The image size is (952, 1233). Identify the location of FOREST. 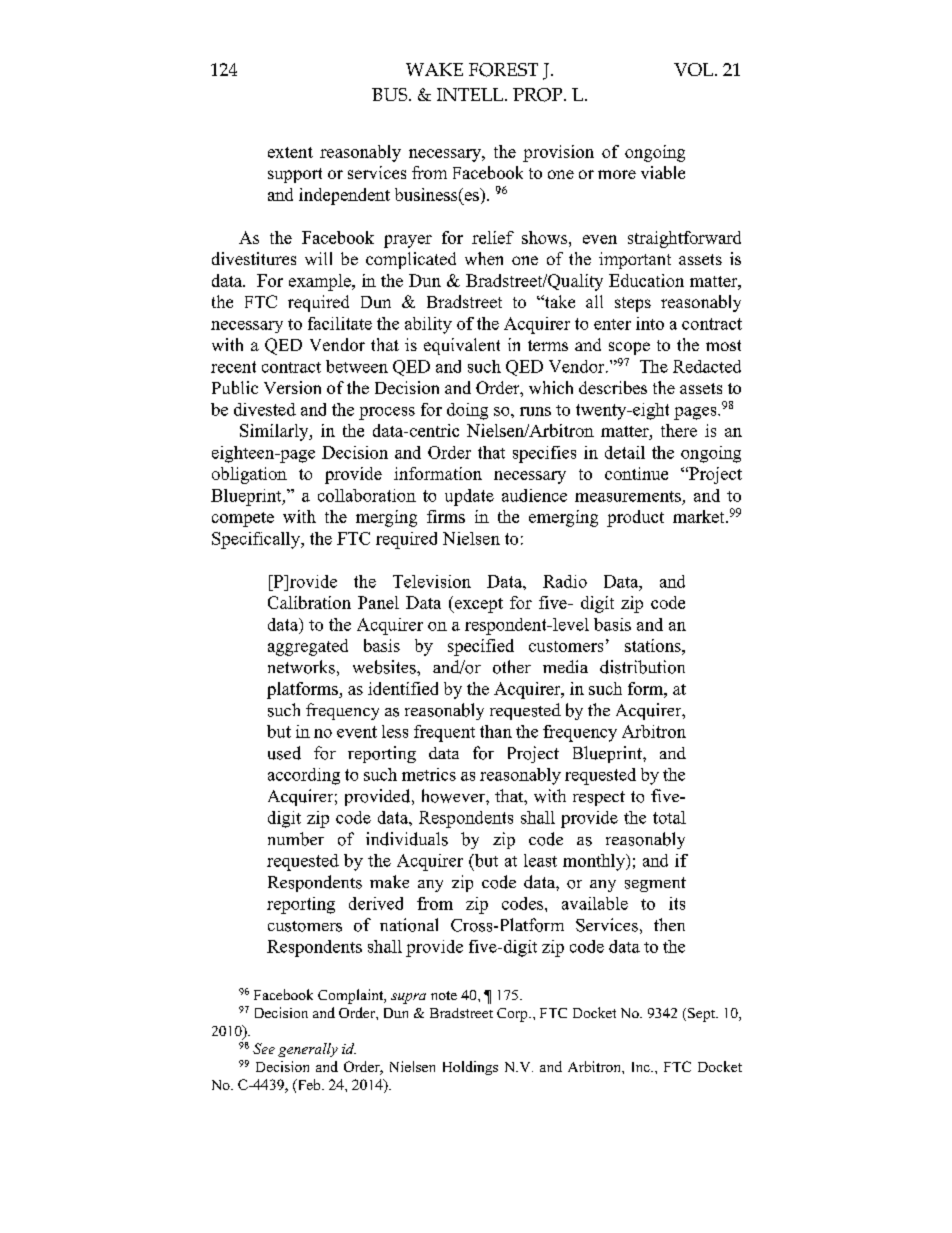
(503, 70).
